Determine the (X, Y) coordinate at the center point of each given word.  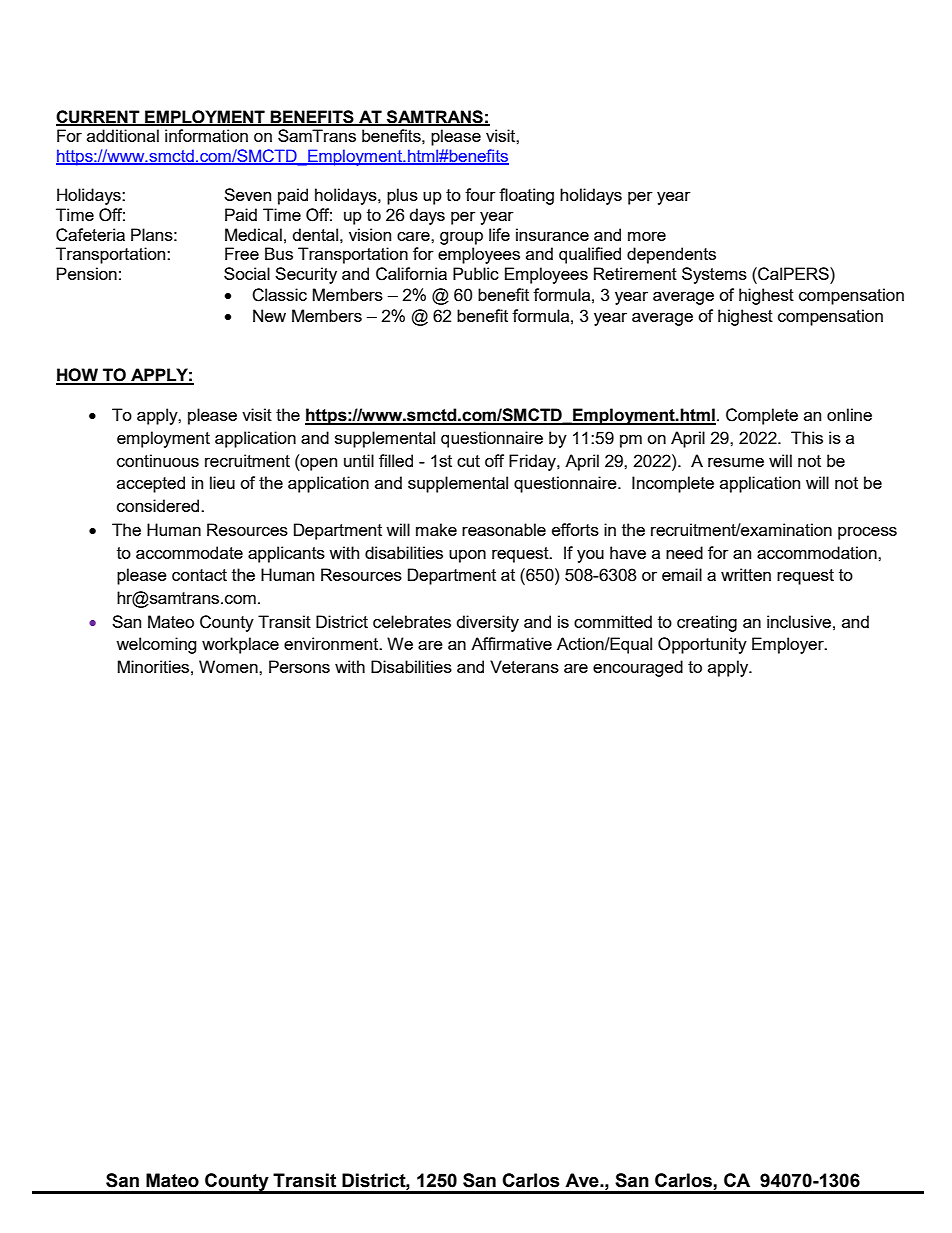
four (480, 194)
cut (468, 461)
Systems (714, 275)
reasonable (504, 529)
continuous (158, 460)
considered (159, 505)
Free (242, 253)
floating (526, 196)
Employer (789, 645)
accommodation (818, 552)
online (849, 414)
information (206, 135)
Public (476, 273)
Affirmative (511, 643)
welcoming (156, 645)
